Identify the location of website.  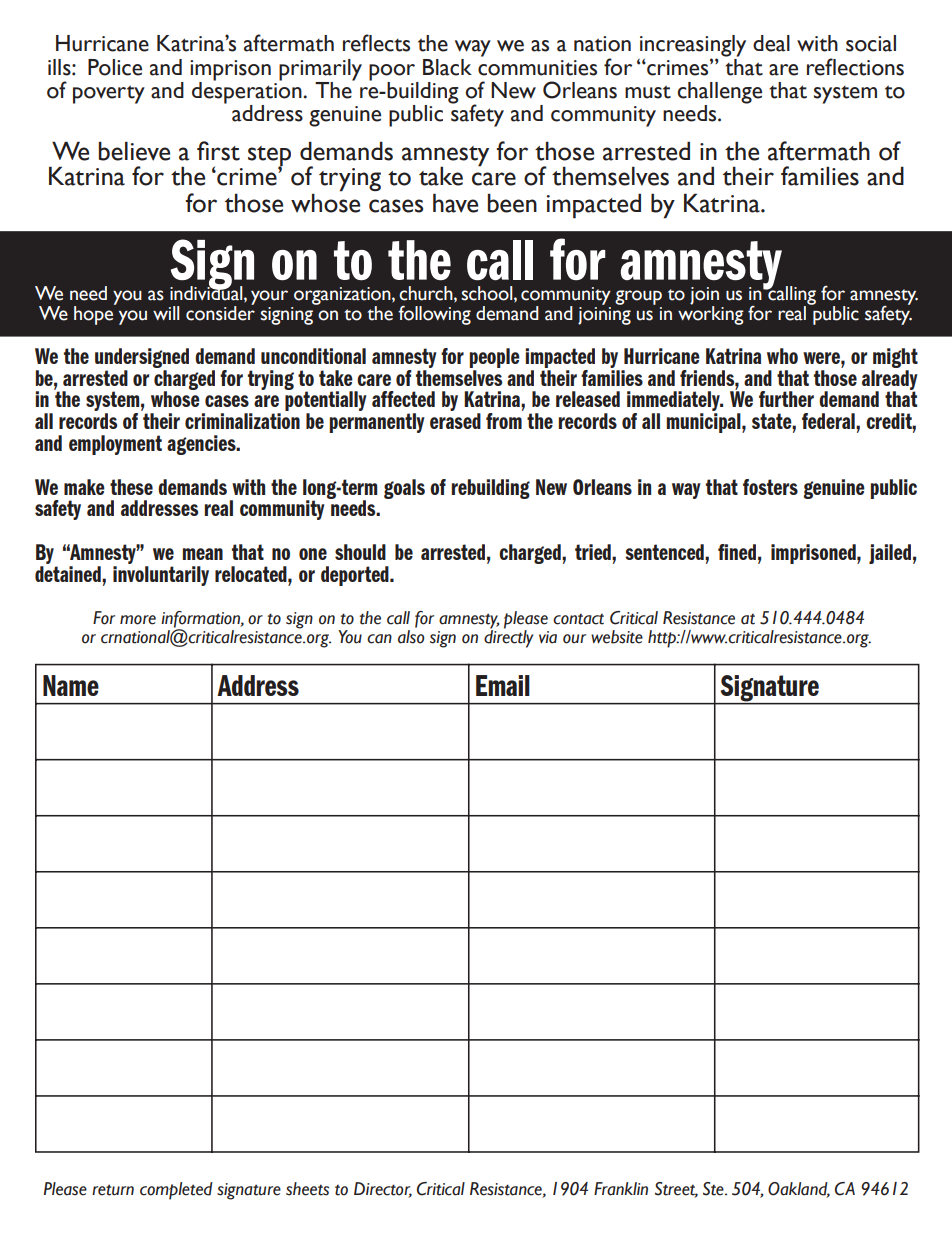
(617, 637).
